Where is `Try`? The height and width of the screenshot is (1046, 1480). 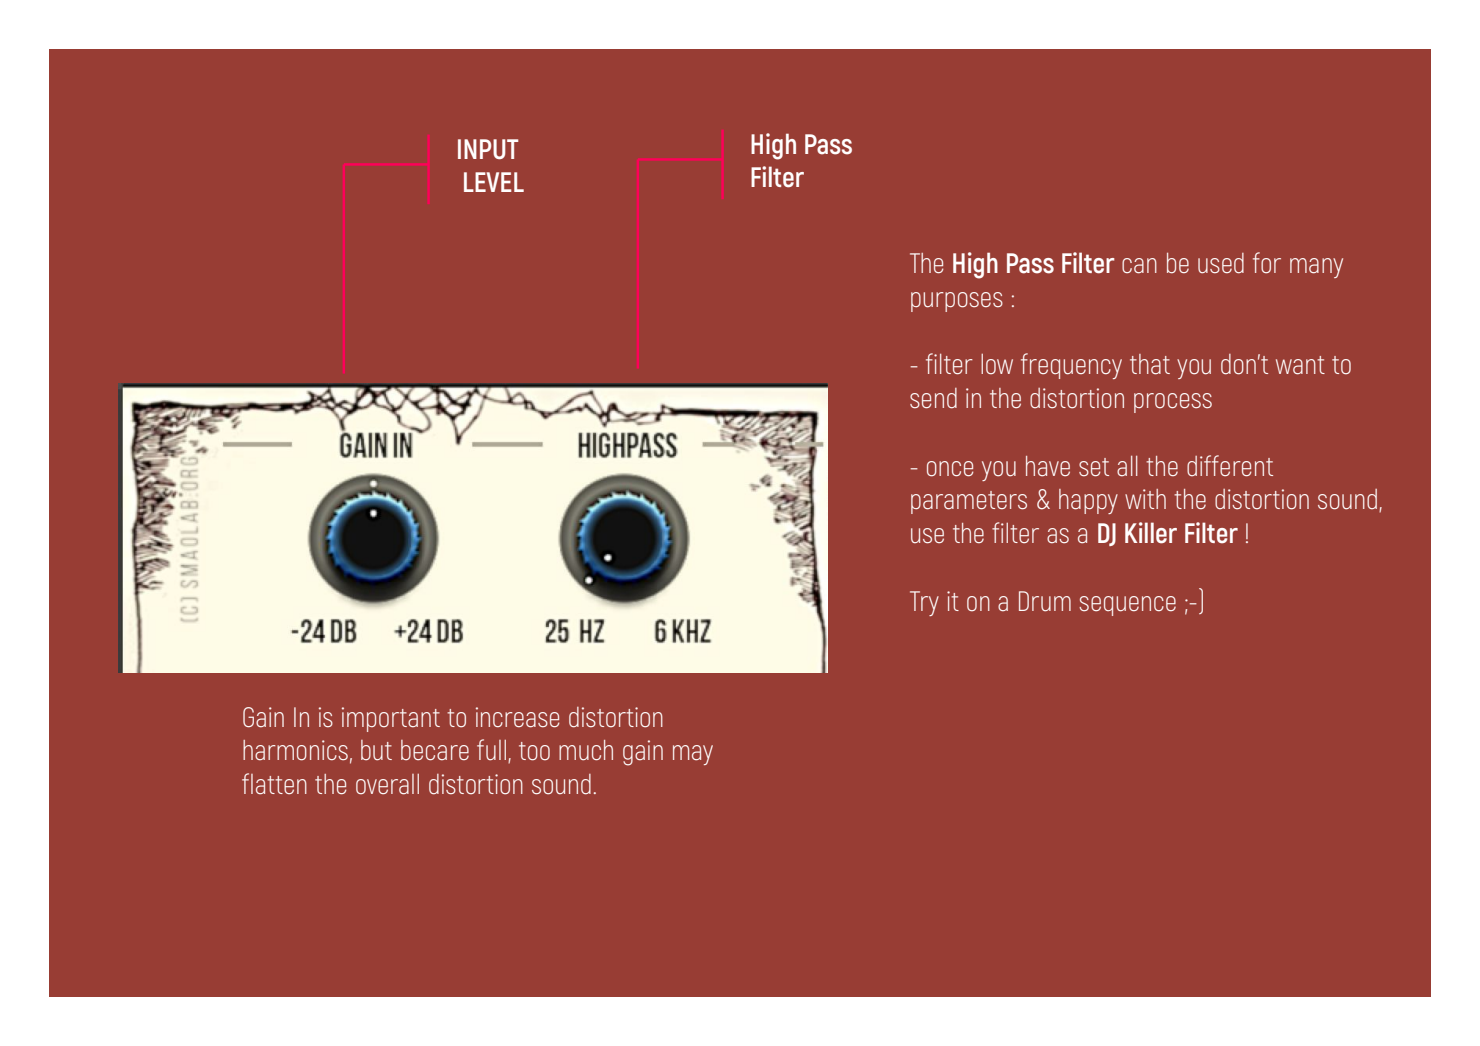 Try is located at coordinates (924, 603).
